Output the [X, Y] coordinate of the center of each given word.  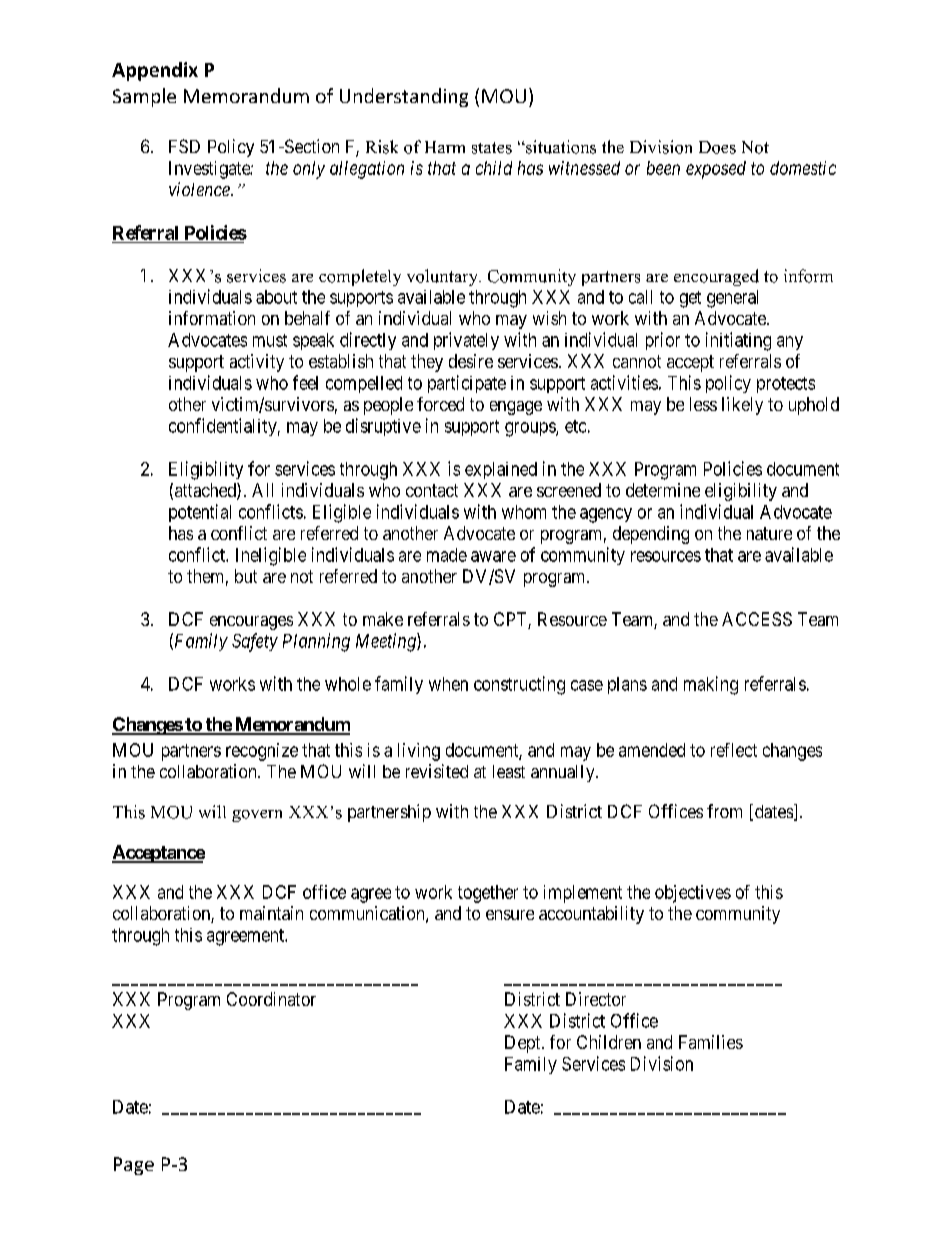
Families [711, 1042]
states [492, 148]
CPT [511, 620]
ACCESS [757, 619]
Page [134, 1166]
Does [717, 147]
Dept [524, 1044]
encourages [251, 623]
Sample [144, 97]
